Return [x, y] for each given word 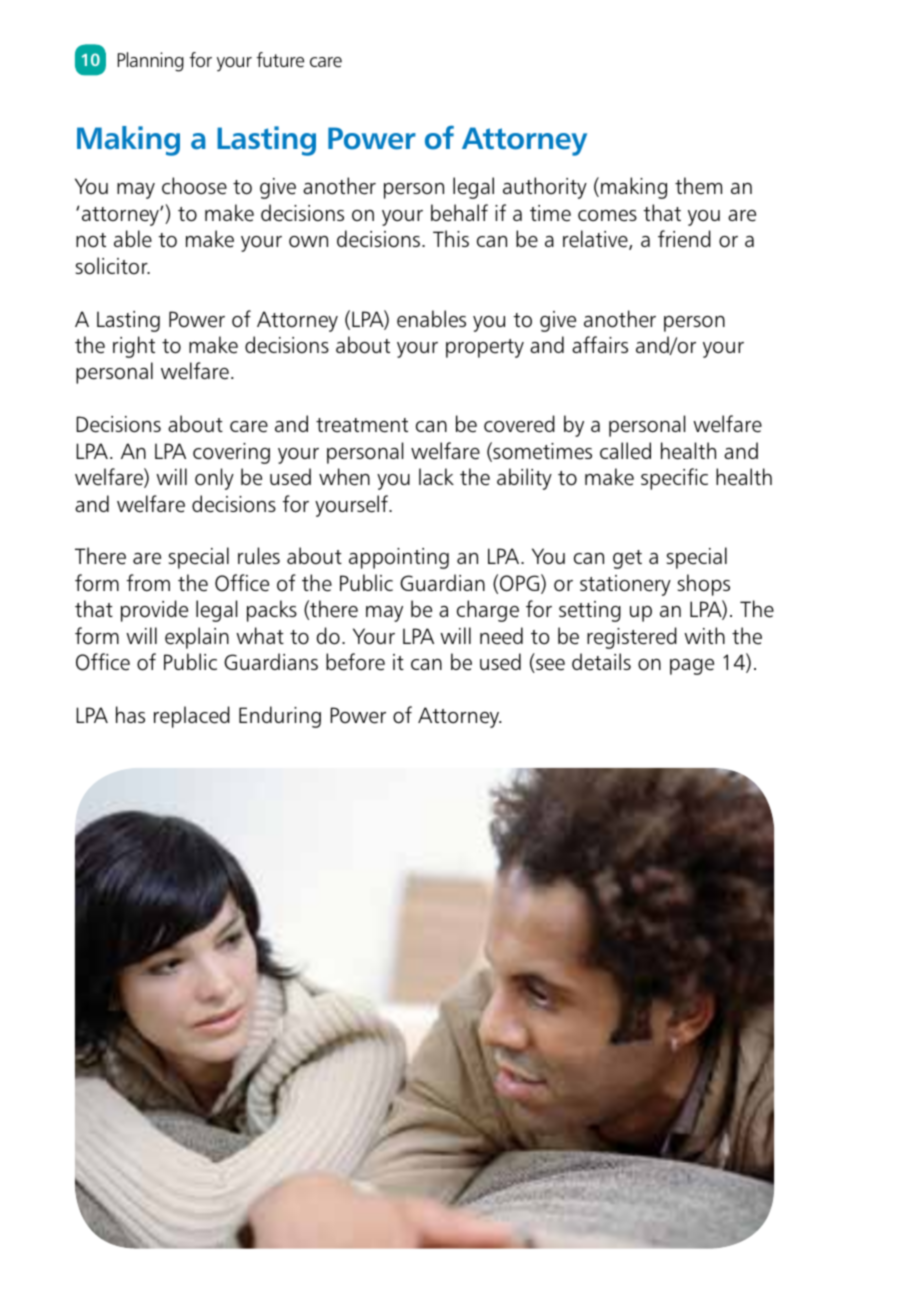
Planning [151, 62]
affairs [600, 344]
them [698, 186]
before [355, 662]
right [134, 347]
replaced [192, 717]
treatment [362, 425]
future [280, 60]
